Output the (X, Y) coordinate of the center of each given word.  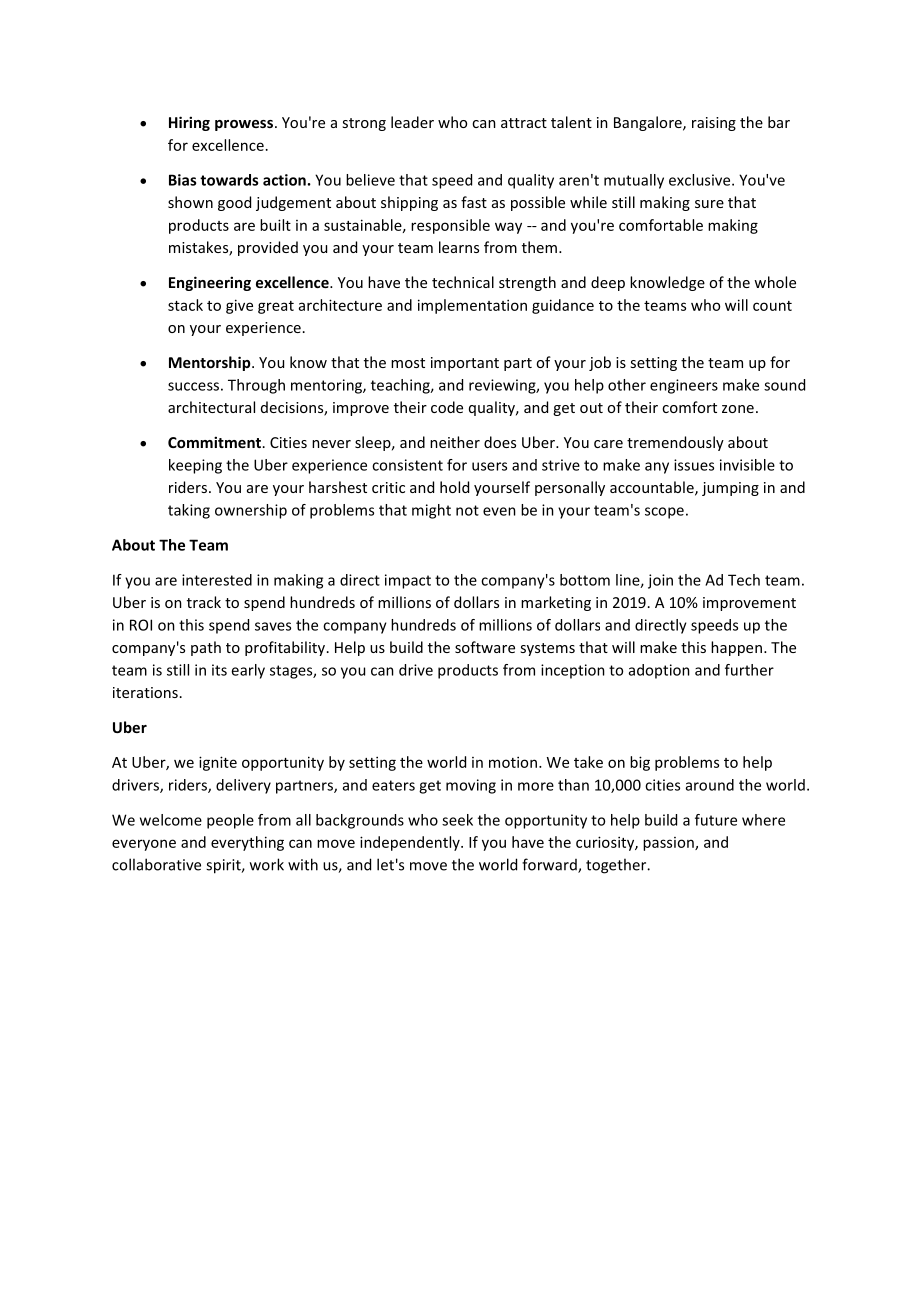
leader (412, 122)
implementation (472, 306)
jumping (730, 489)
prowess (244, 125)
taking (189, 511)
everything (247, 843)
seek (457, 820)
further (749, 670)
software (485, 647)
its (219, 670)
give (239, 306)
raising (714, 124)
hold (454, 487)
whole (775, 282)
